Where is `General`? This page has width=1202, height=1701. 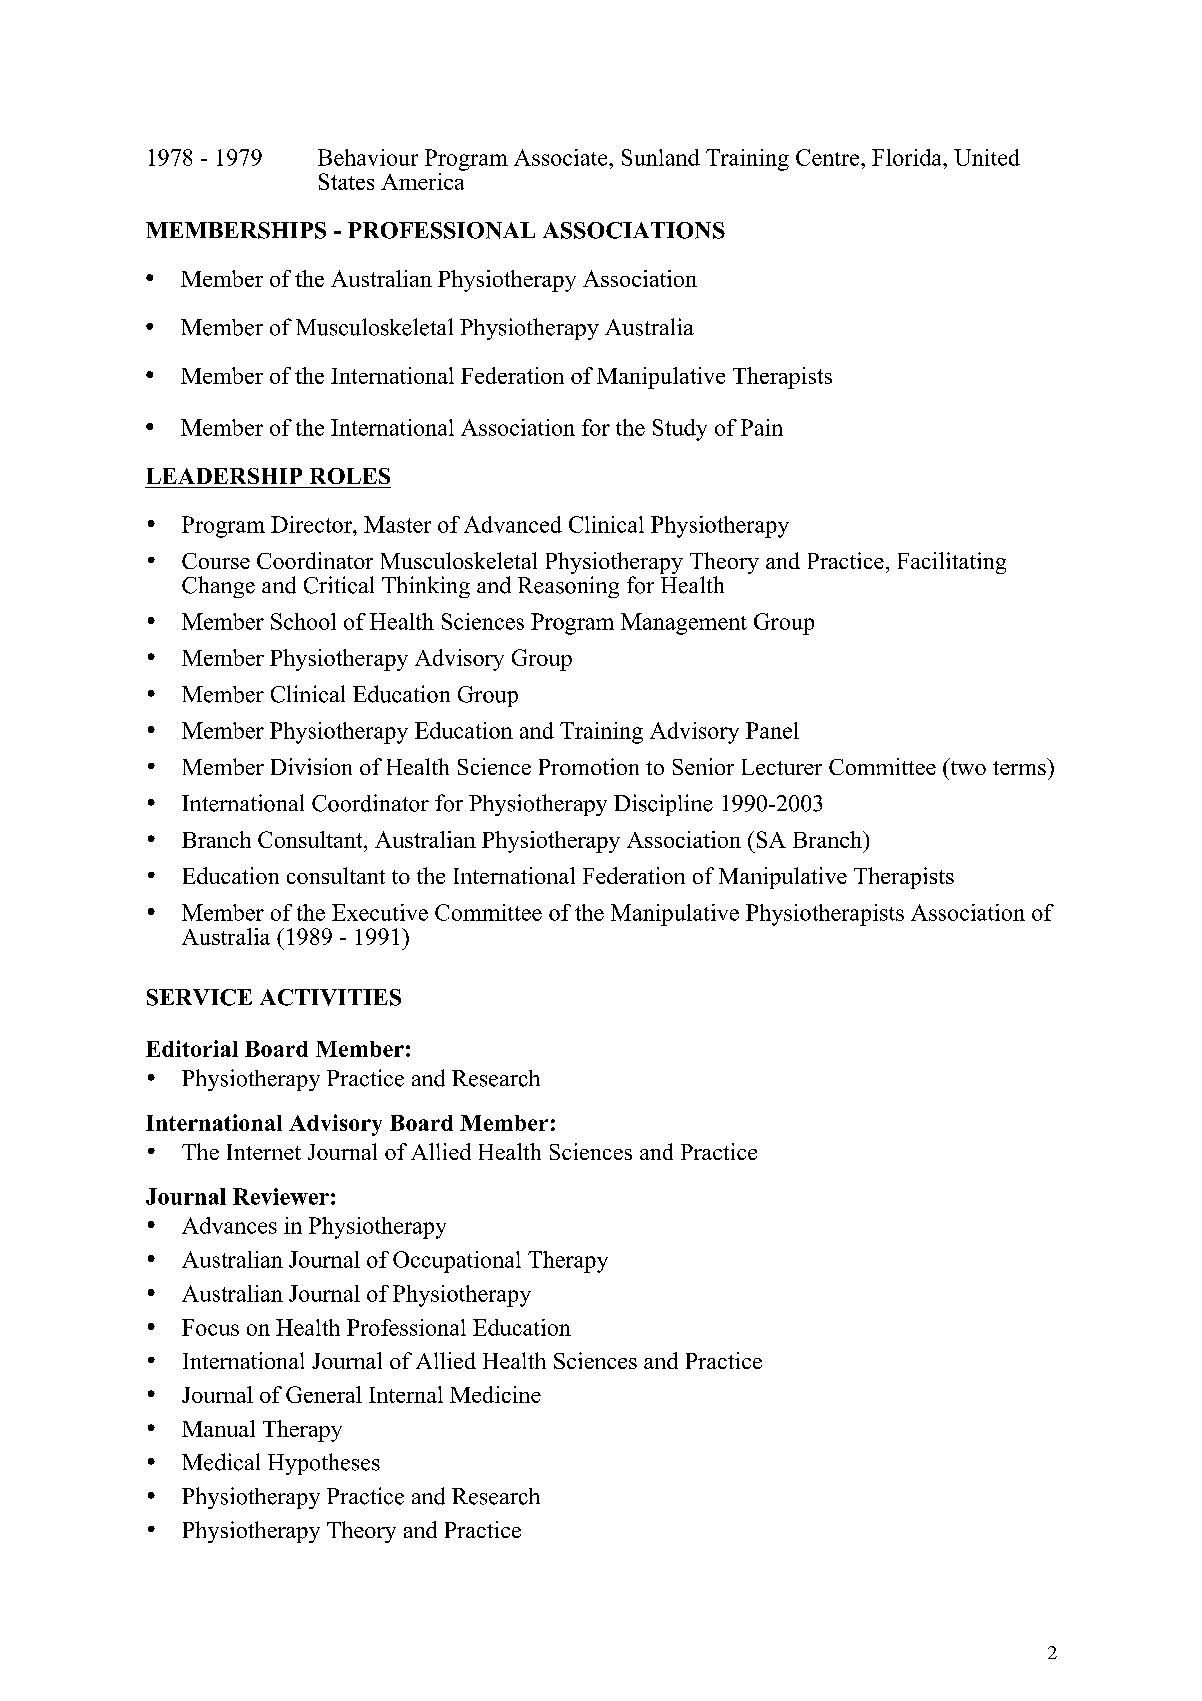 General is located at coordinates (324, 1394).
